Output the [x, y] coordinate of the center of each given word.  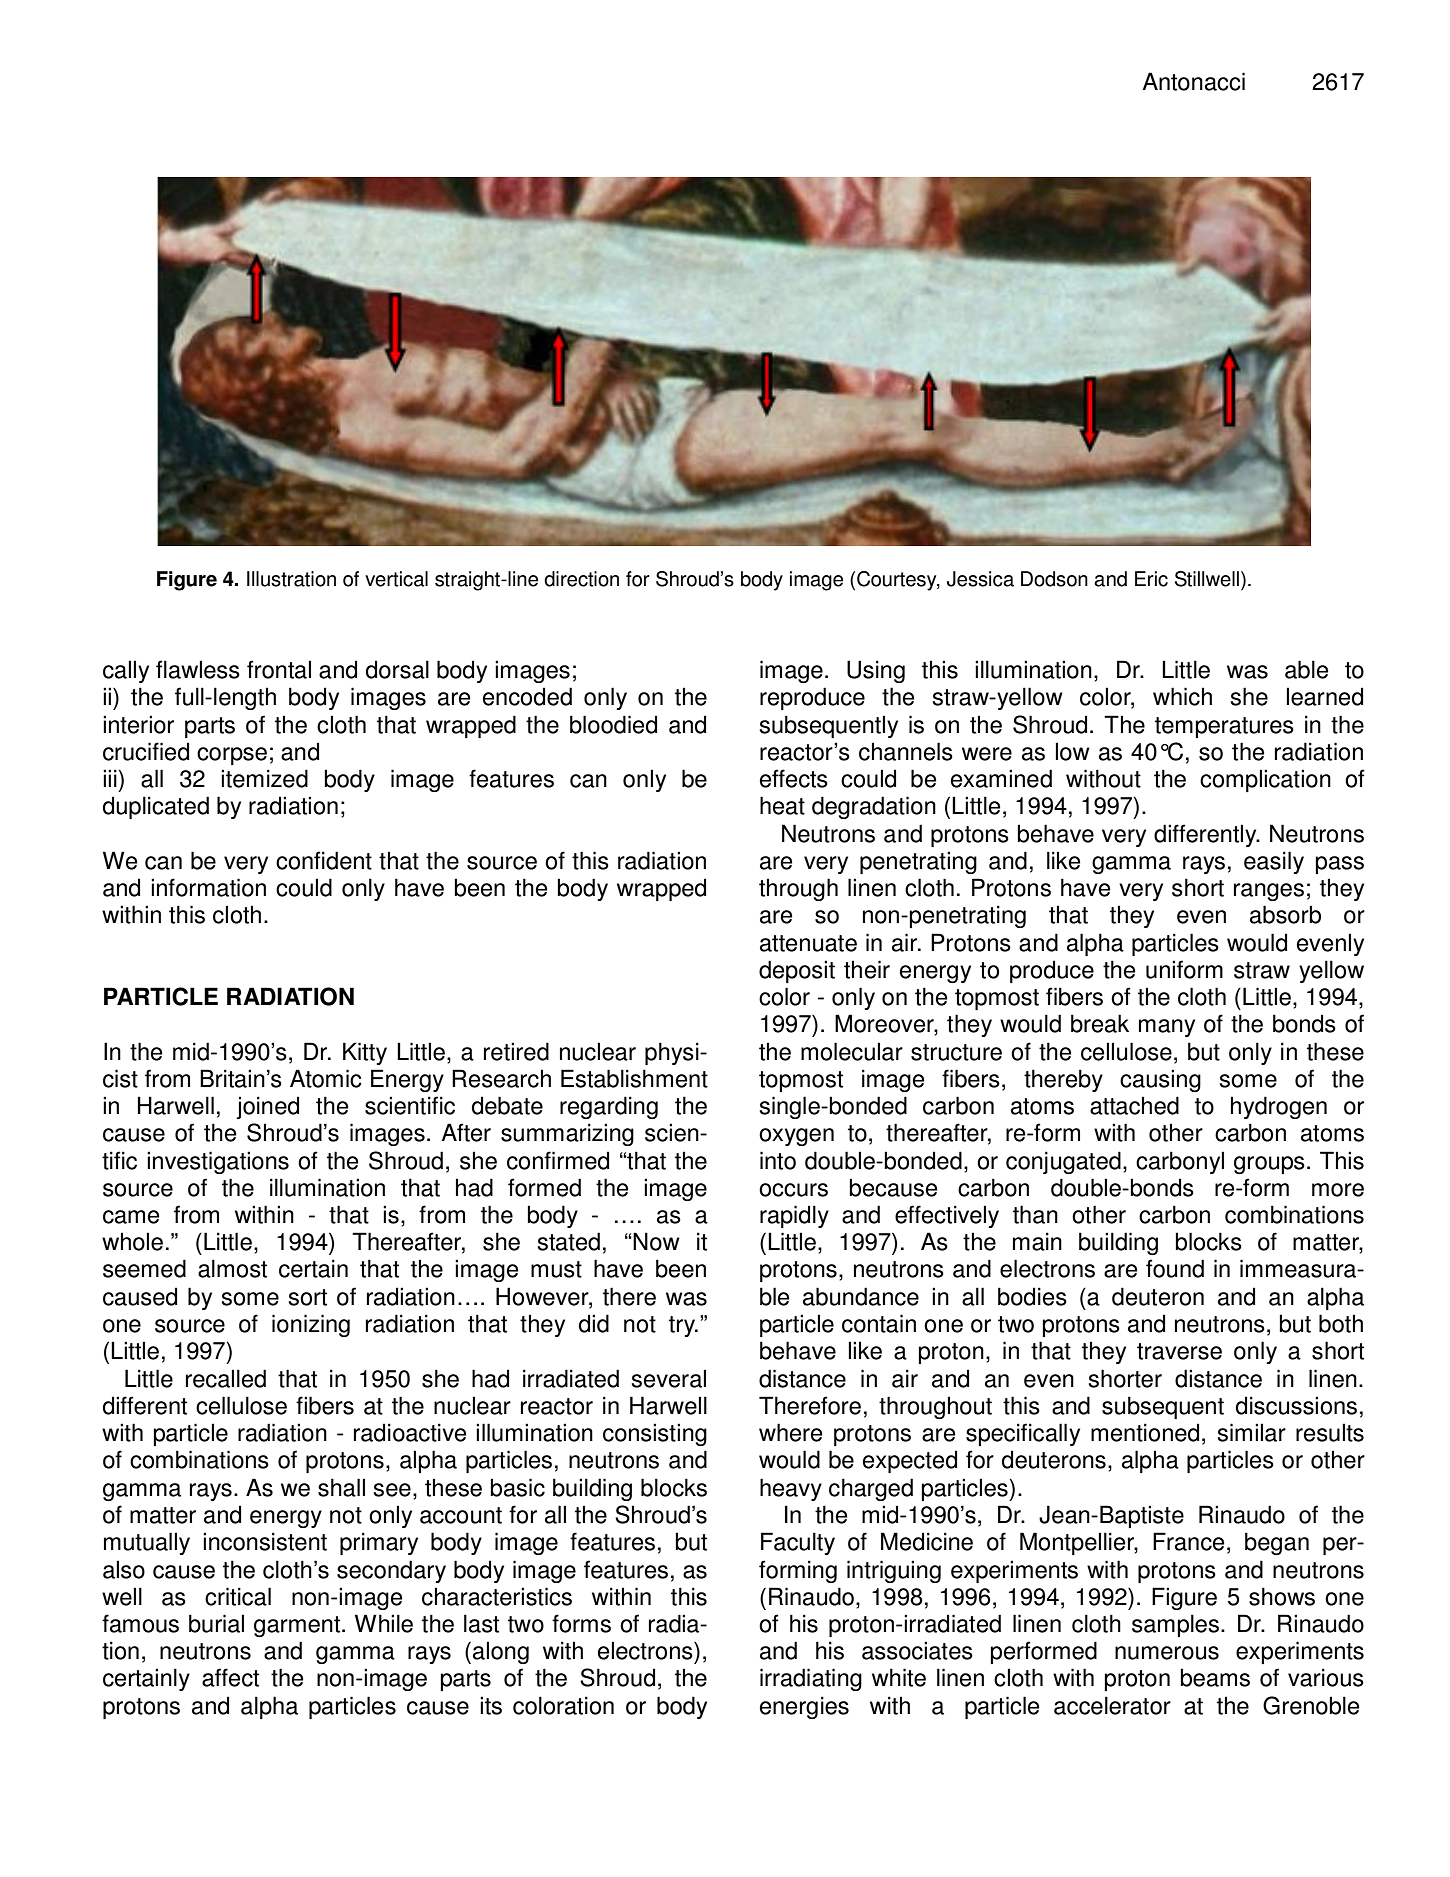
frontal [279, 669]
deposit [797, 971]
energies [804, 1707]
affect [230, 1677]
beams [1215, 1677]
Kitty [365, 1053]
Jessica [980, 579]
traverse [1179, 1351]
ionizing [311, 1325]
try [683, 1326]
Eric [1151, 579]
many [1167, 1028]
